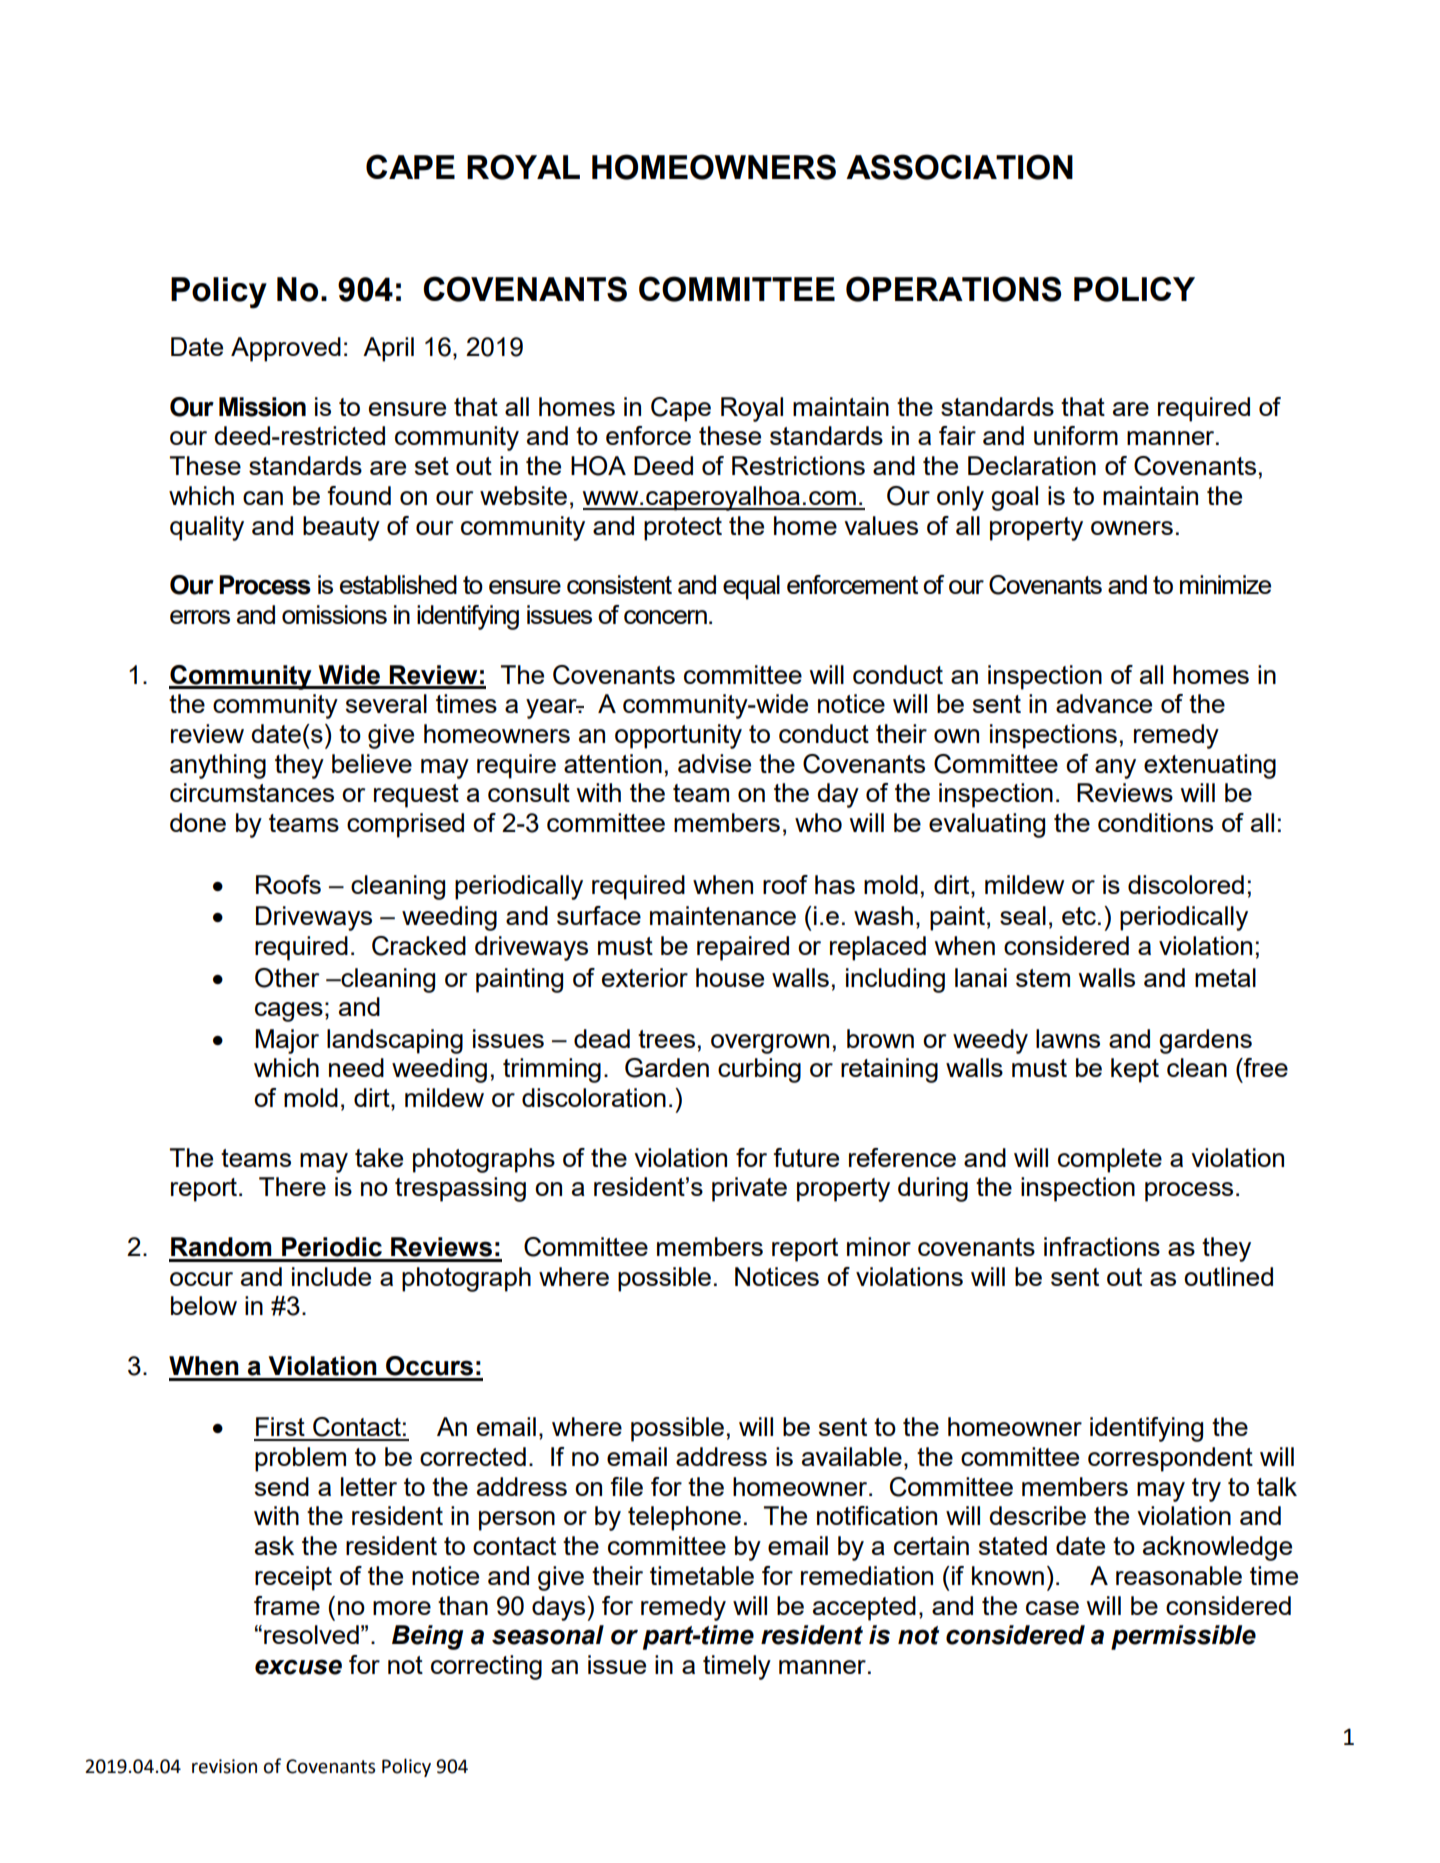 The width and height of the image is (1440, 1863). What do you see at coordinates (398, 584) in the image?
I see `established` at bounding box center [398, 584].
